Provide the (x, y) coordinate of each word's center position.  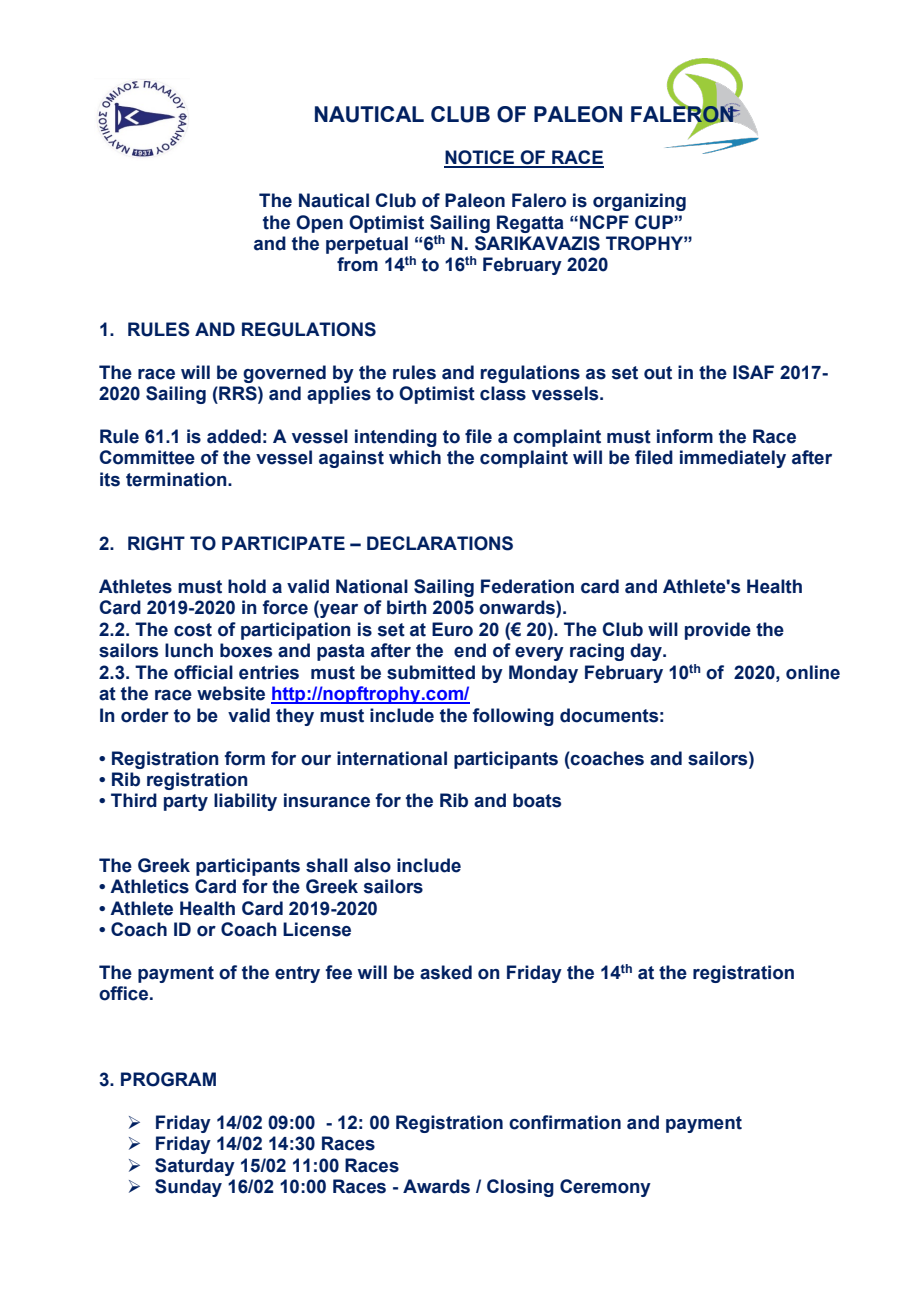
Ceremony (605, 1188)
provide (718, 631)
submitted (431, 672)
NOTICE (480, 158)
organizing (639, 202)
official (203, 672)
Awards (436, 1186)
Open (319, 224)
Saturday (195, 1167)
